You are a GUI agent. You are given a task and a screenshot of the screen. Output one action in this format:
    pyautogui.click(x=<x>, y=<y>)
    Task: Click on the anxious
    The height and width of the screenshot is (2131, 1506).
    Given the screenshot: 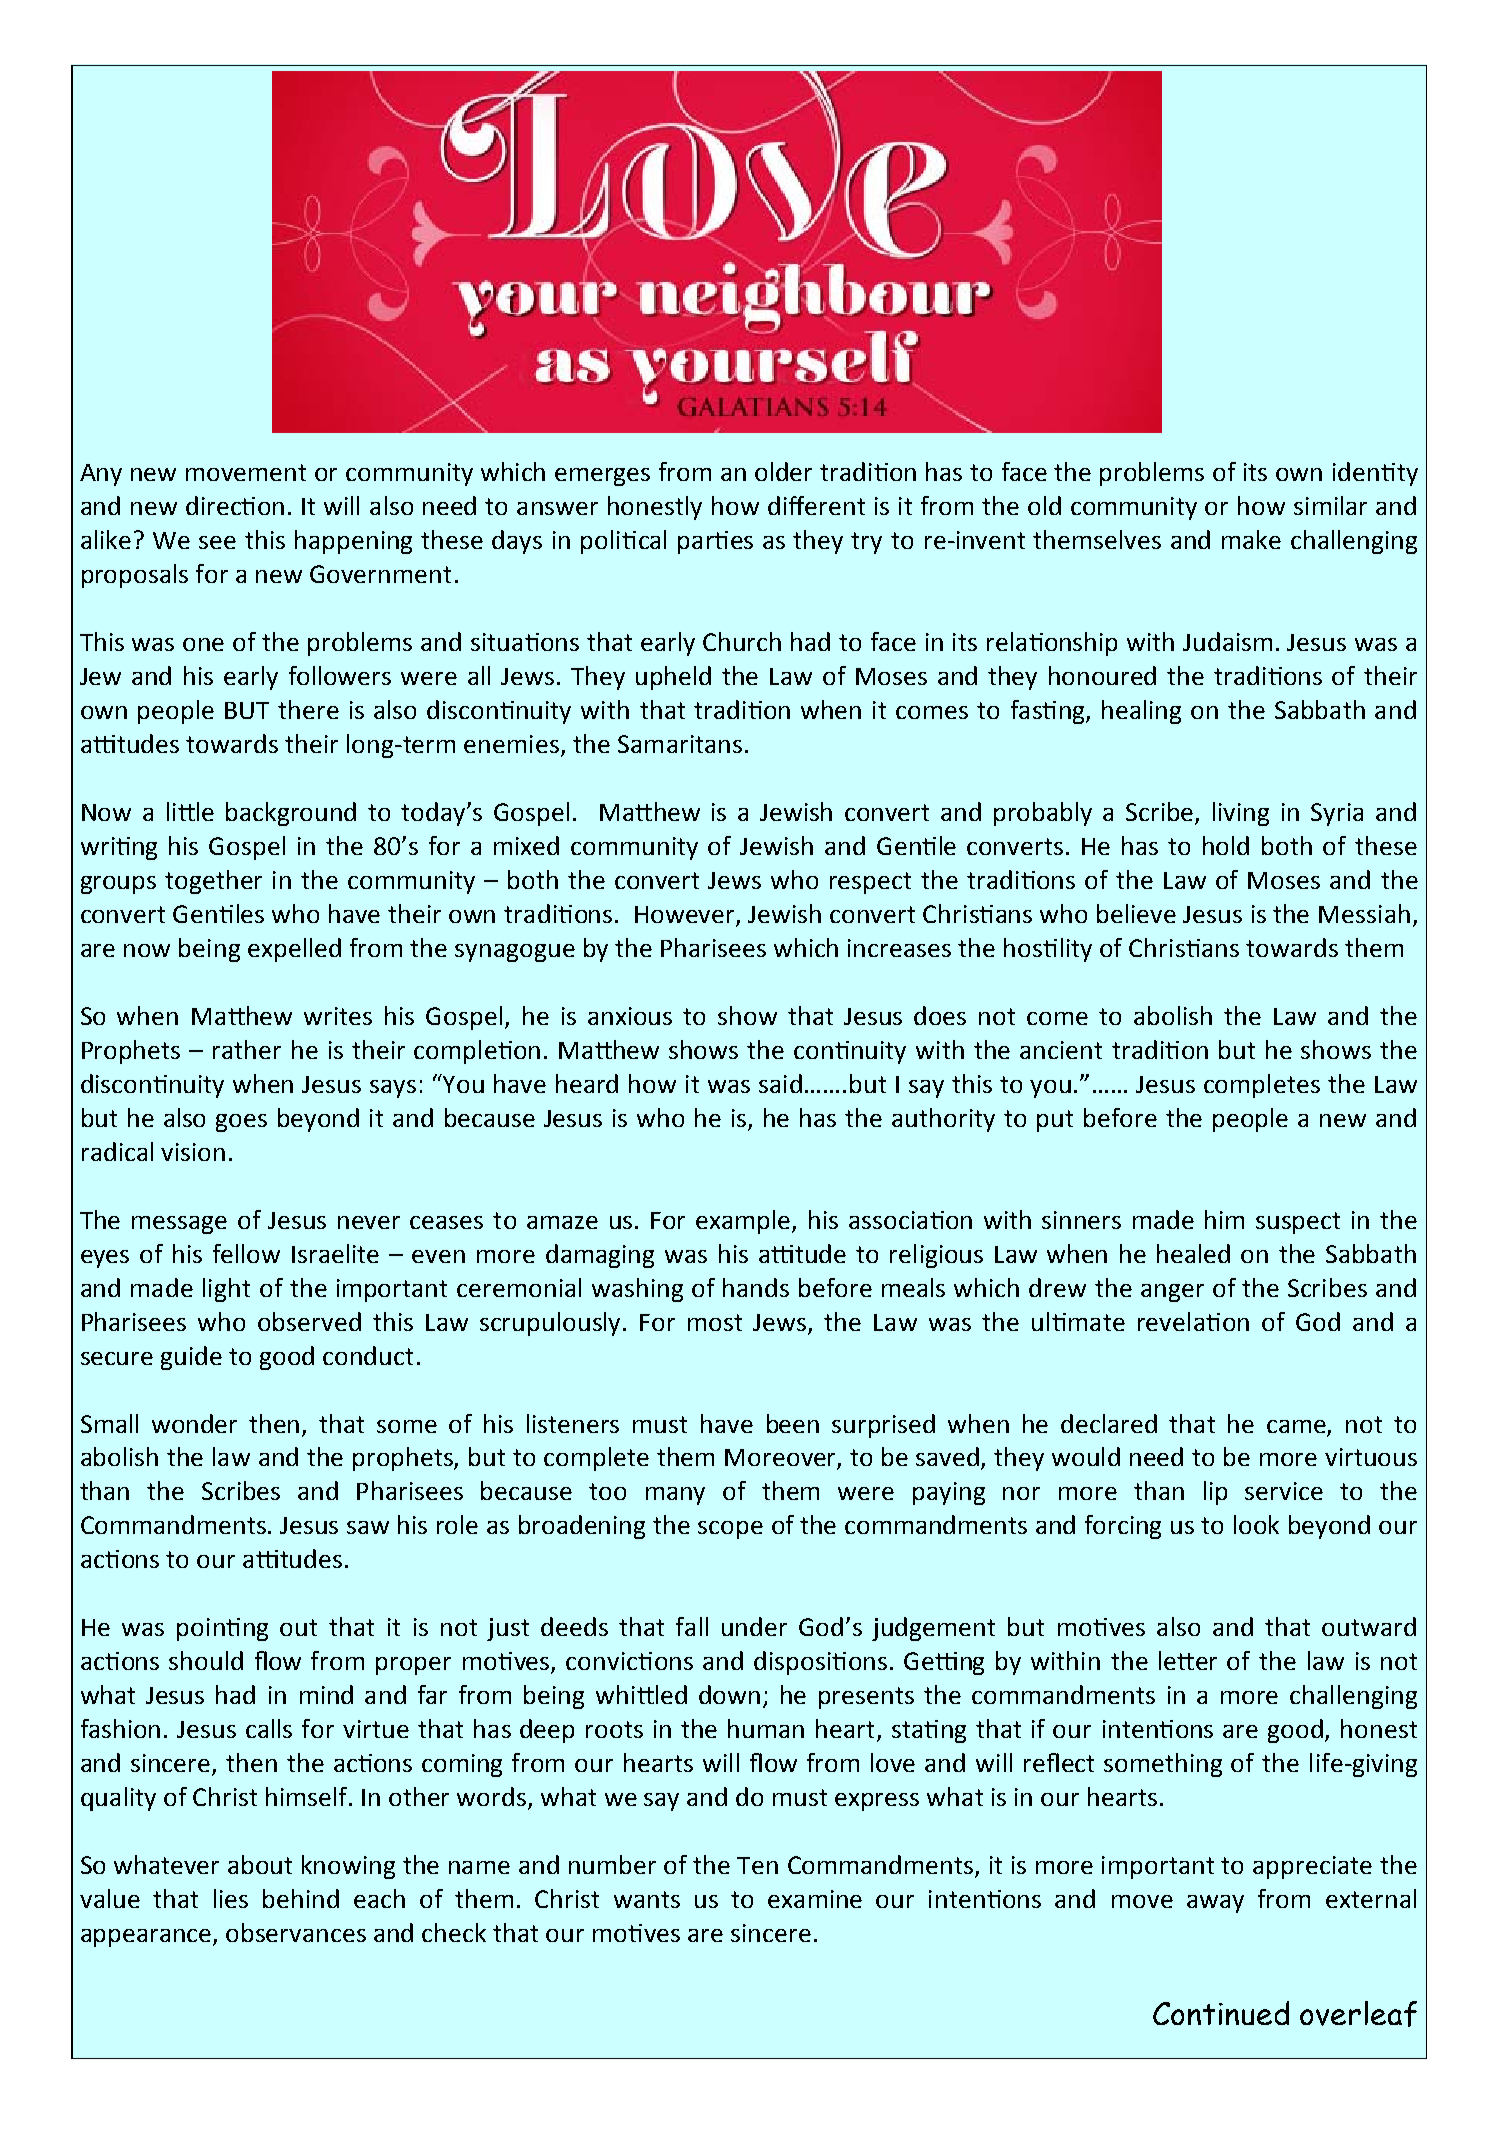 What is the action you would take?
    pyautogui.click(x=630, y=1016)
